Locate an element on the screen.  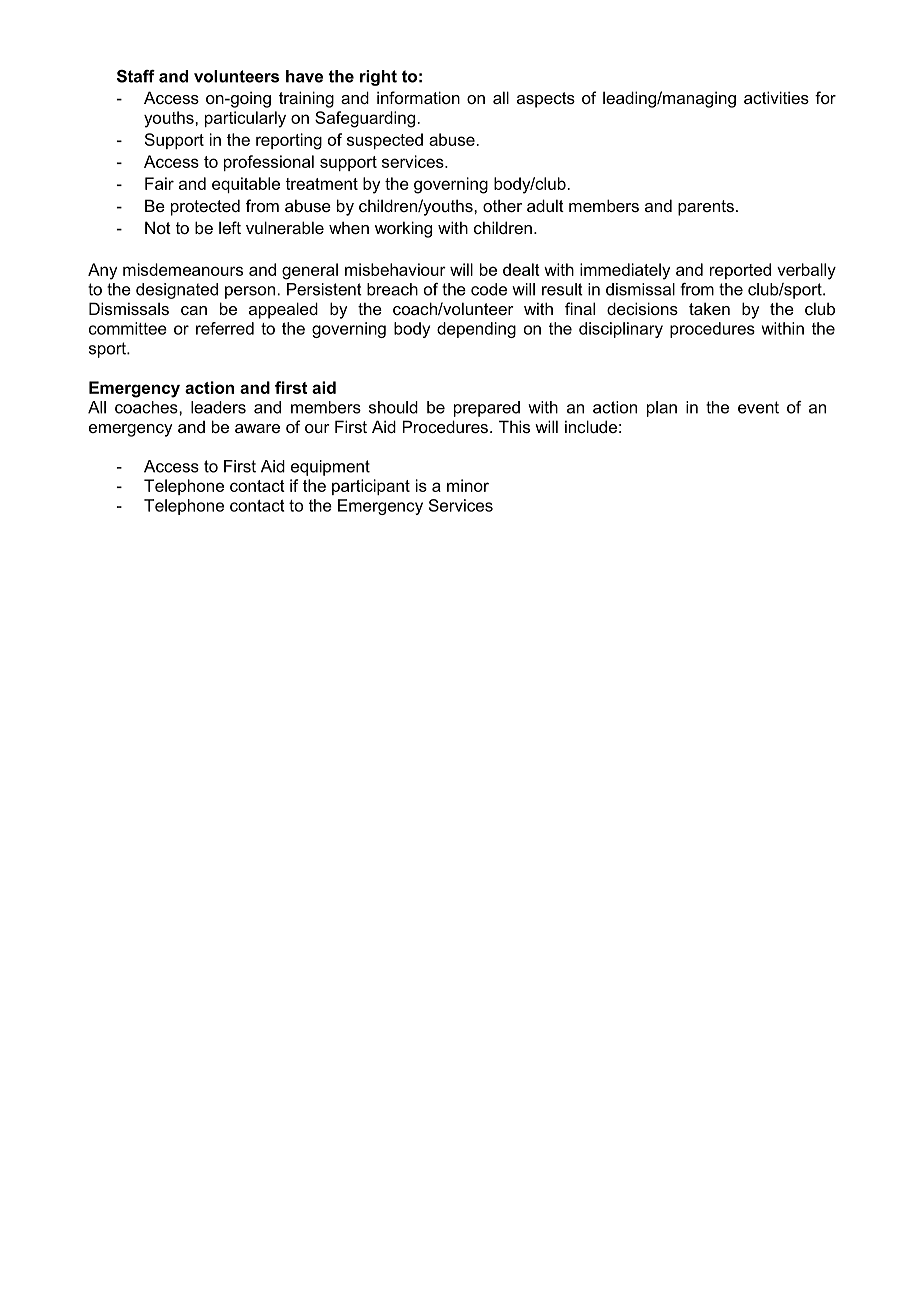
activities is located at coordinates (776, 97).
